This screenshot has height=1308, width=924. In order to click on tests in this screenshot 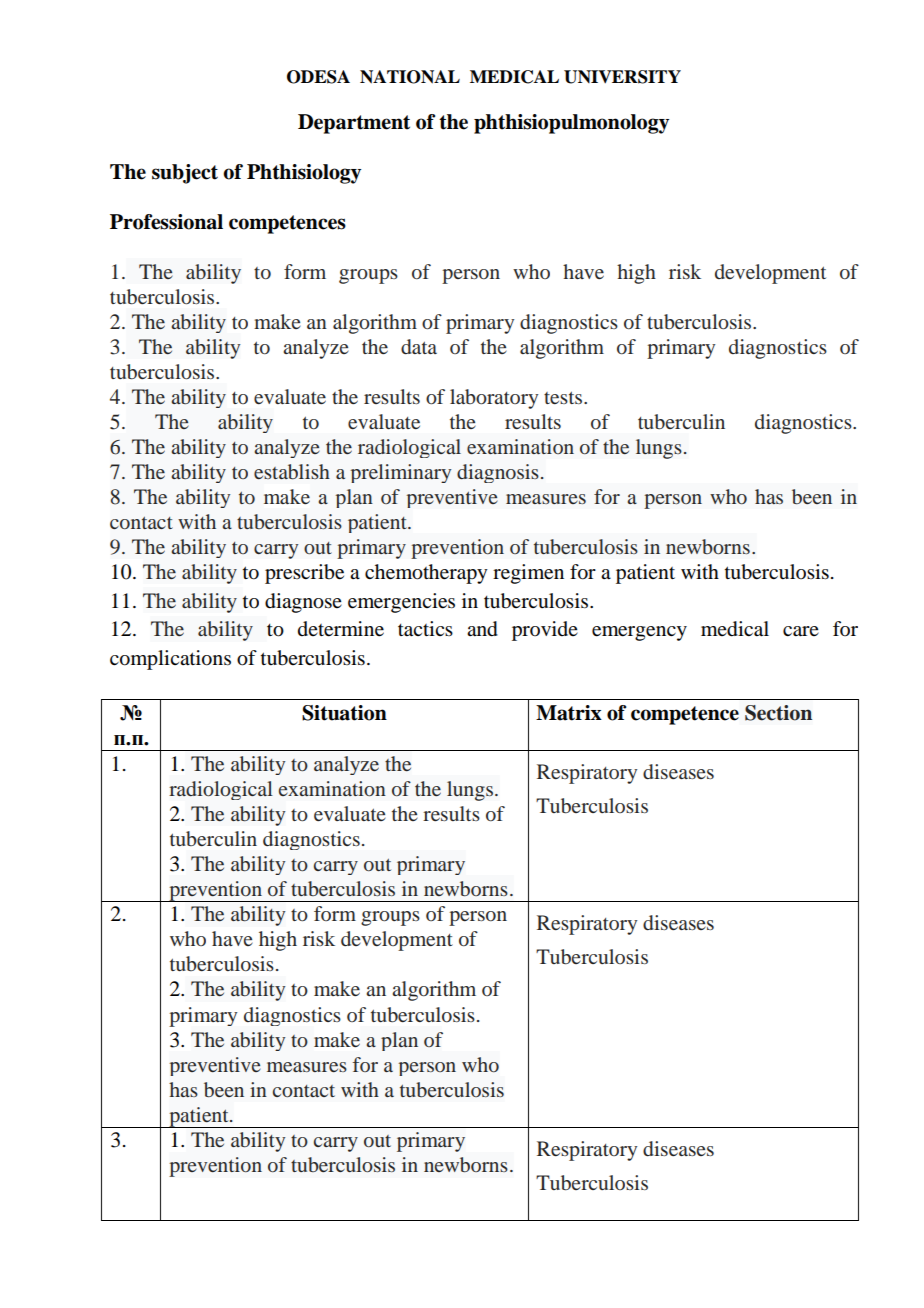, I will do `click(564, 397)`.
